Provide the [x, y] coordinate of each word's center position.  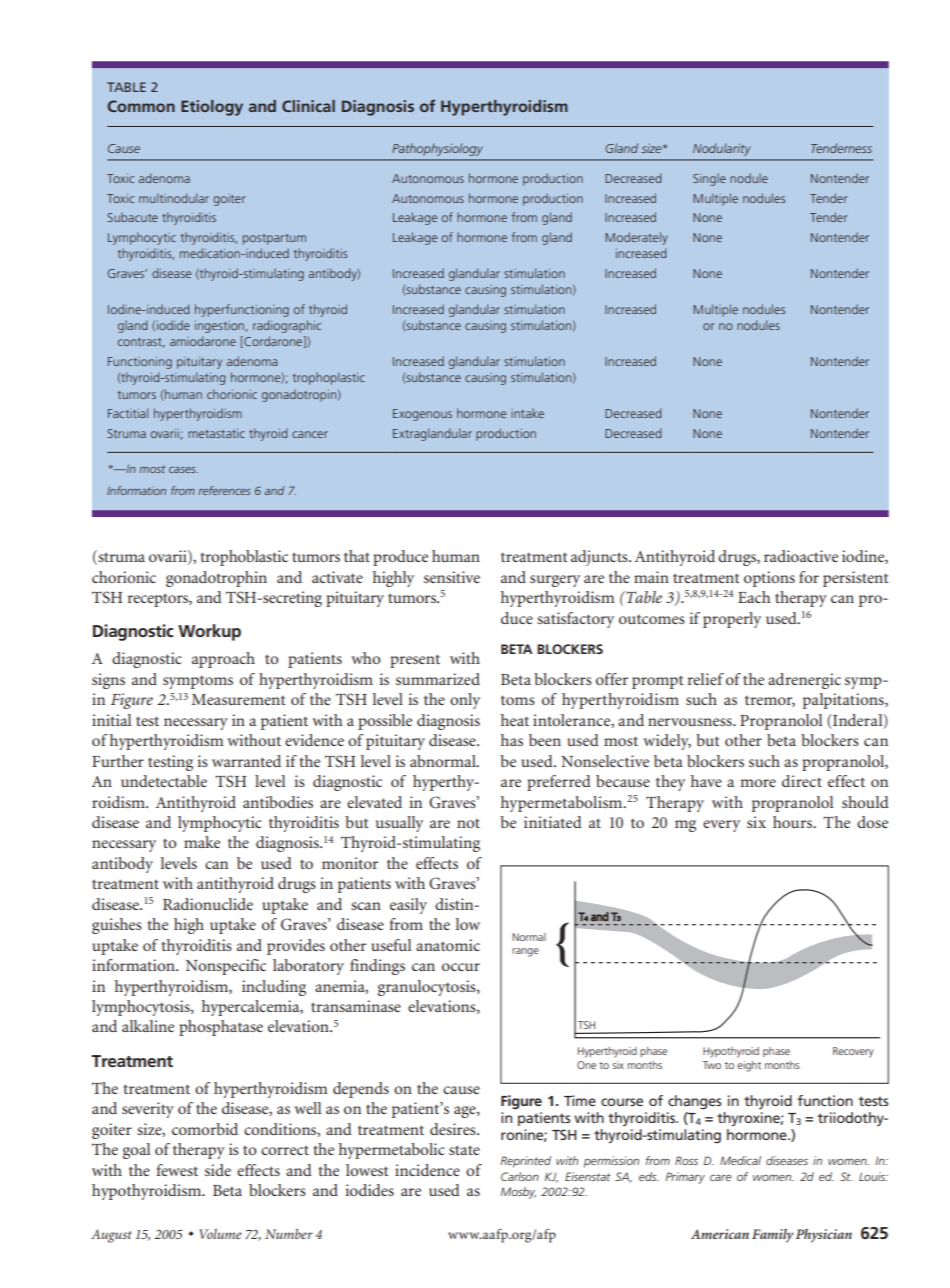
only [465, 701]
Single [709, 179]
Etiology [212, 108]
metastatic [216, 433]
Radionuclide [208, 904]
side [218, 1170]
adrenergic [804, 681]
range [525, 952]
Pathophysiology [437, 149]
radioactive [801, 556]
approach [223, 660]
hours [794, 822]
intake [527, 413]
